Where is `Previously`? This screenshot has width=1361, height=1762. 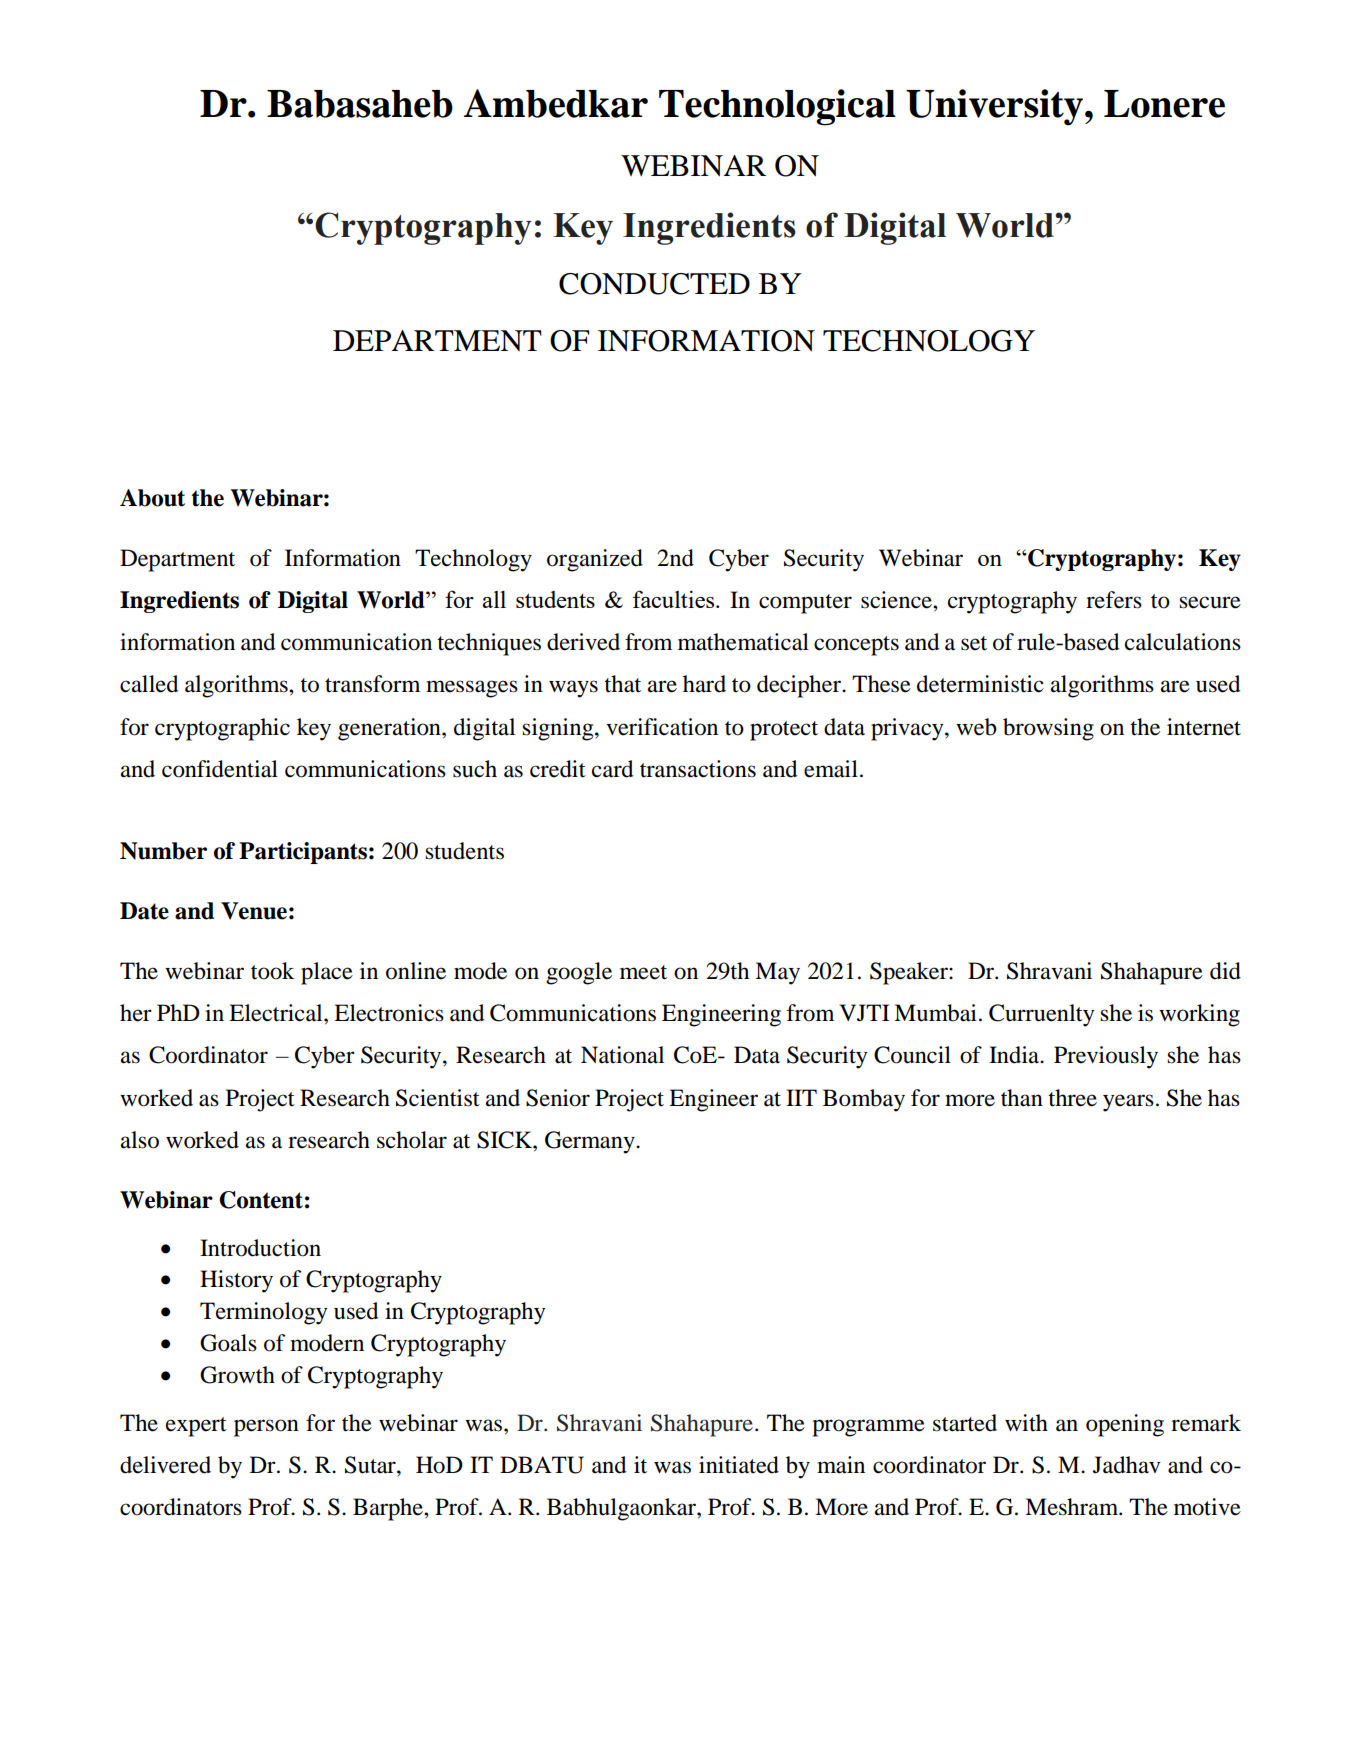 Previously is located at coordinates (1106, 1057).
